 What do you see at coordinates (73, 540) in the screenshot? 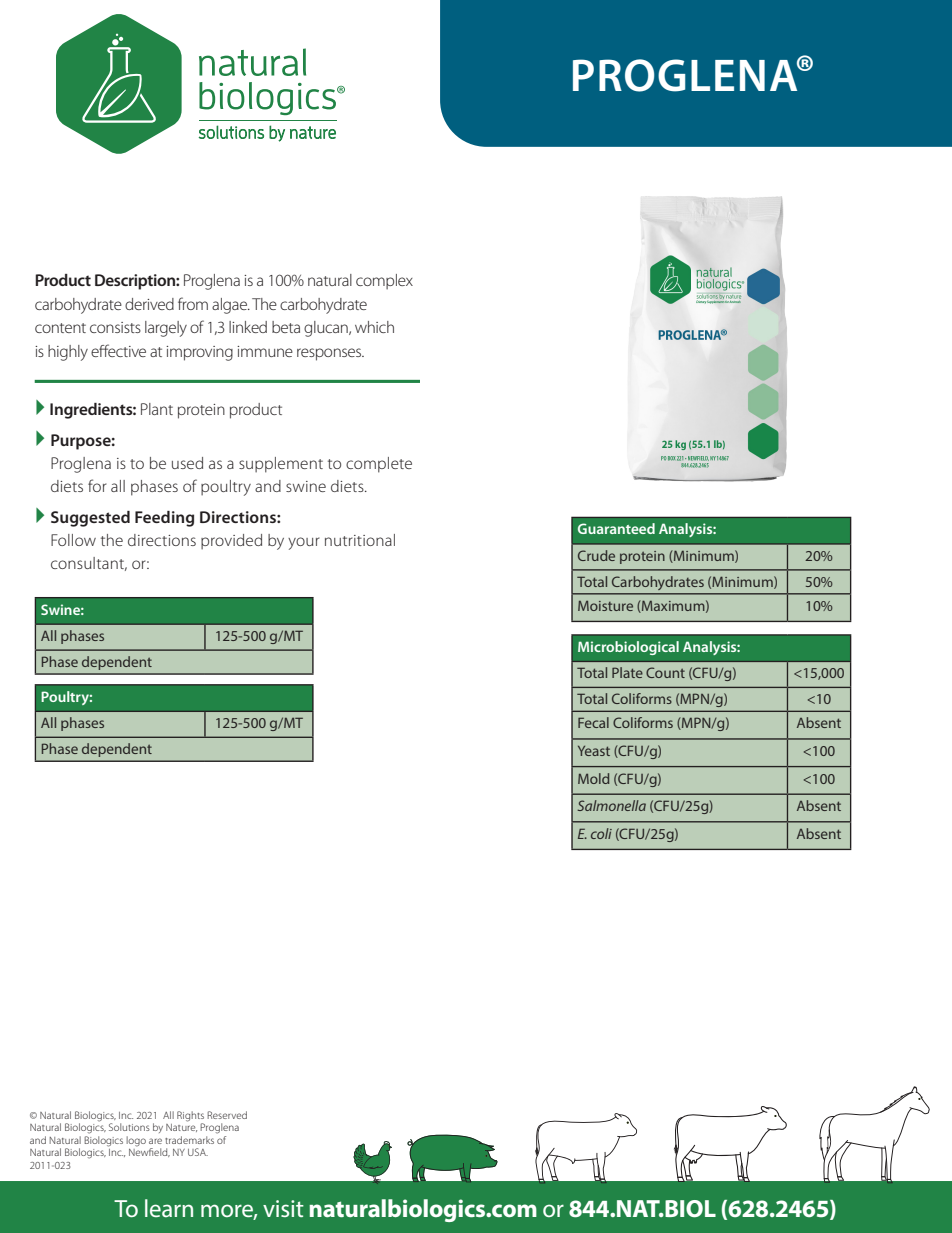
I see `Follow` at bounding box center [73, 540].
